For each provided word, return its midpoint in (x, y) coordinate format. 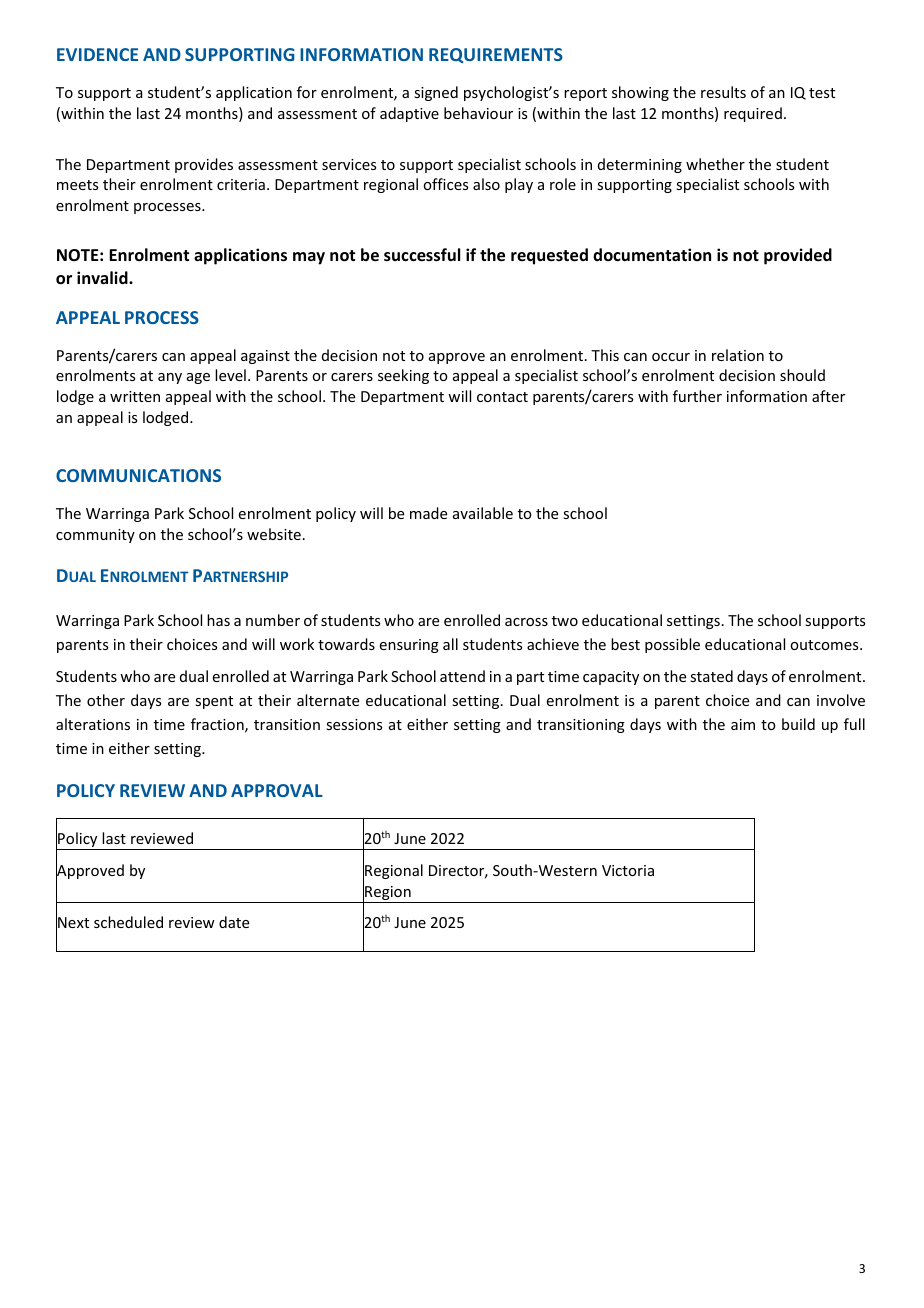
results (723, 92)
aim (743, 724)
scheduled (128, 922)
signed (436, 93)
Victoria (628, 870)
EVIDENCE (97, 54)
